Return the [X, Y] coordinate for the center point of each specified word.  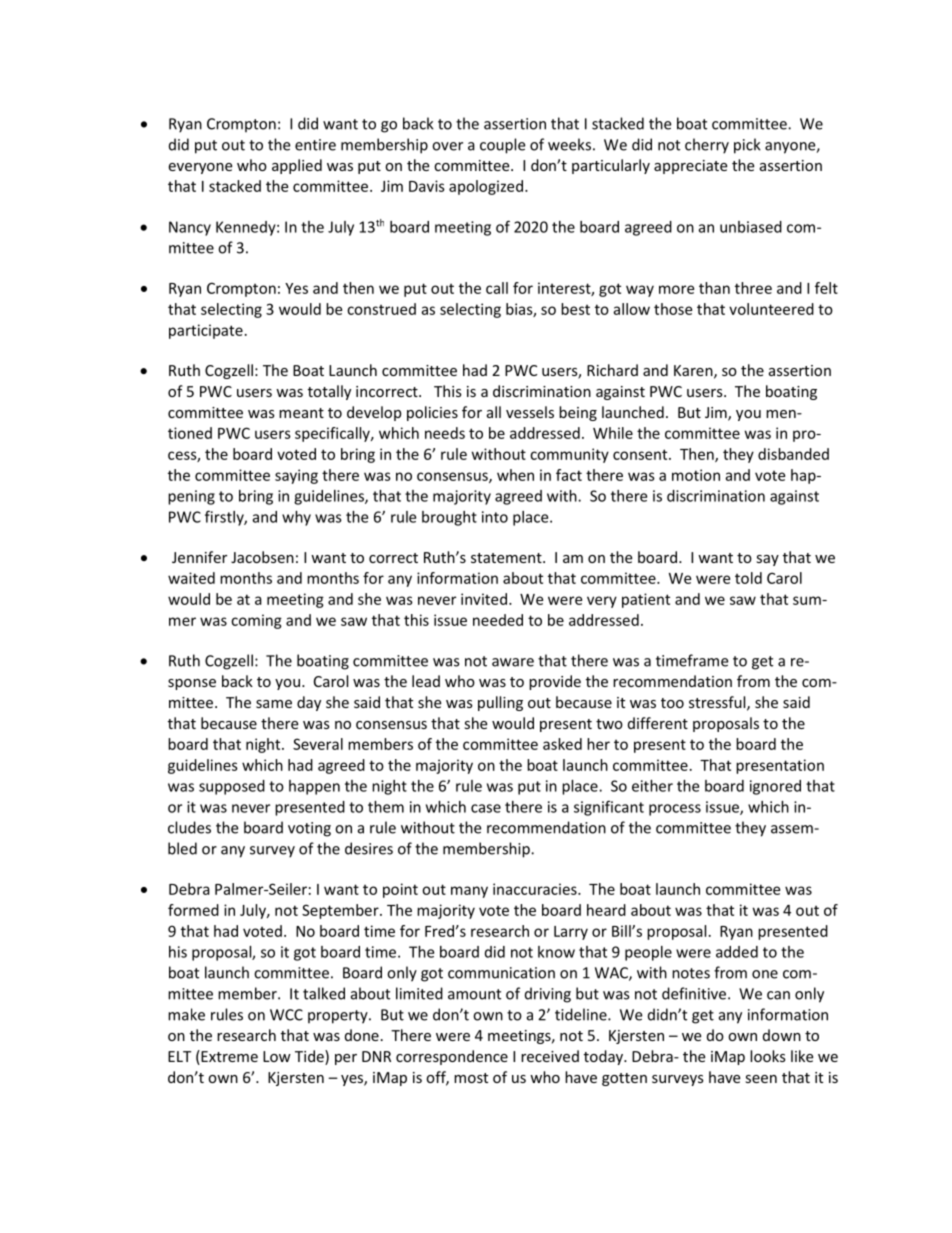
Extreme [228, 1057]
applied [297, 166]
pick [747, 146]
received [550, 1056]
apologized [486, 187]
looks [768, 1056]
